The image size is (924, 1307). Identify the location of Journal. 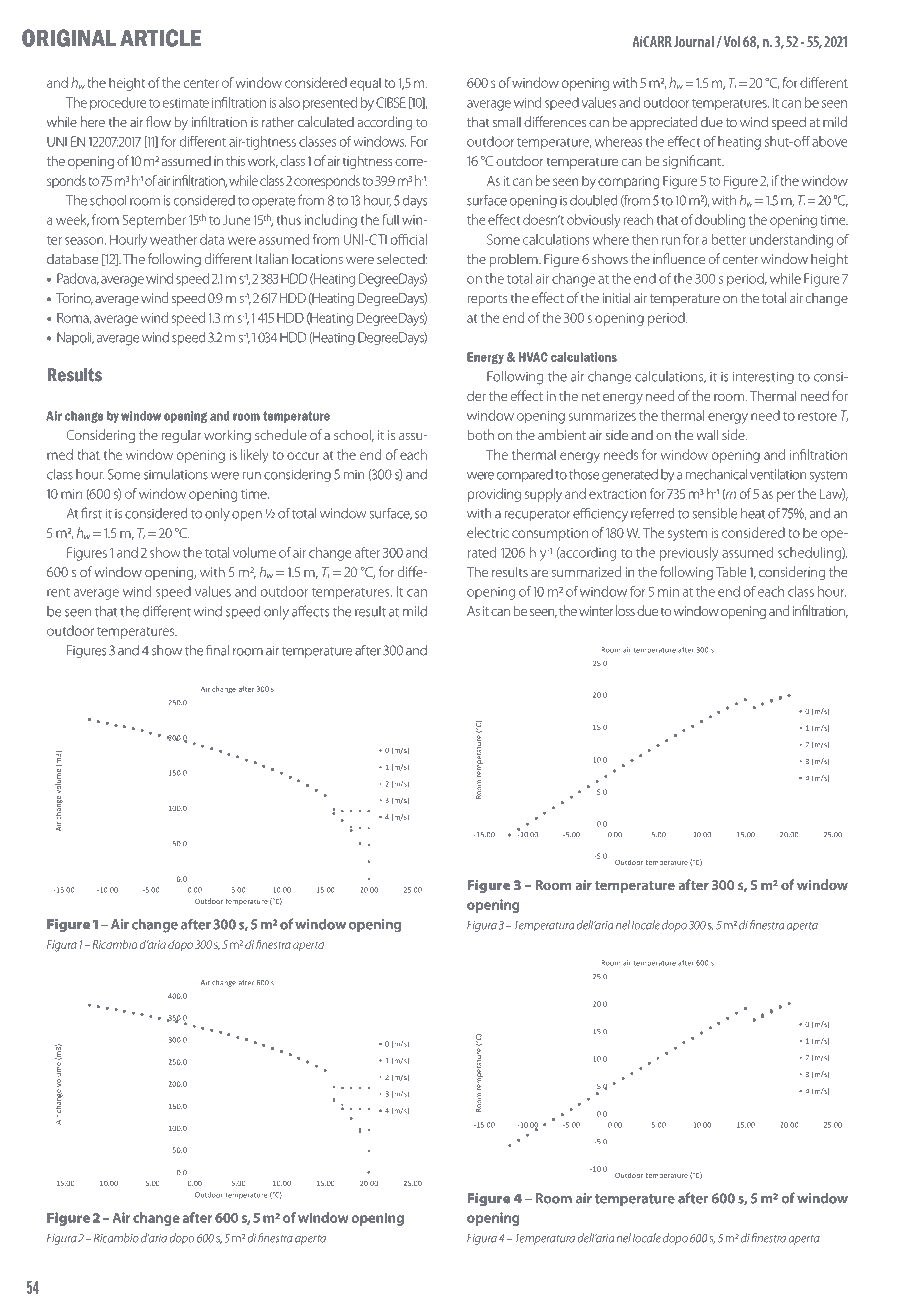
(694, 41).
